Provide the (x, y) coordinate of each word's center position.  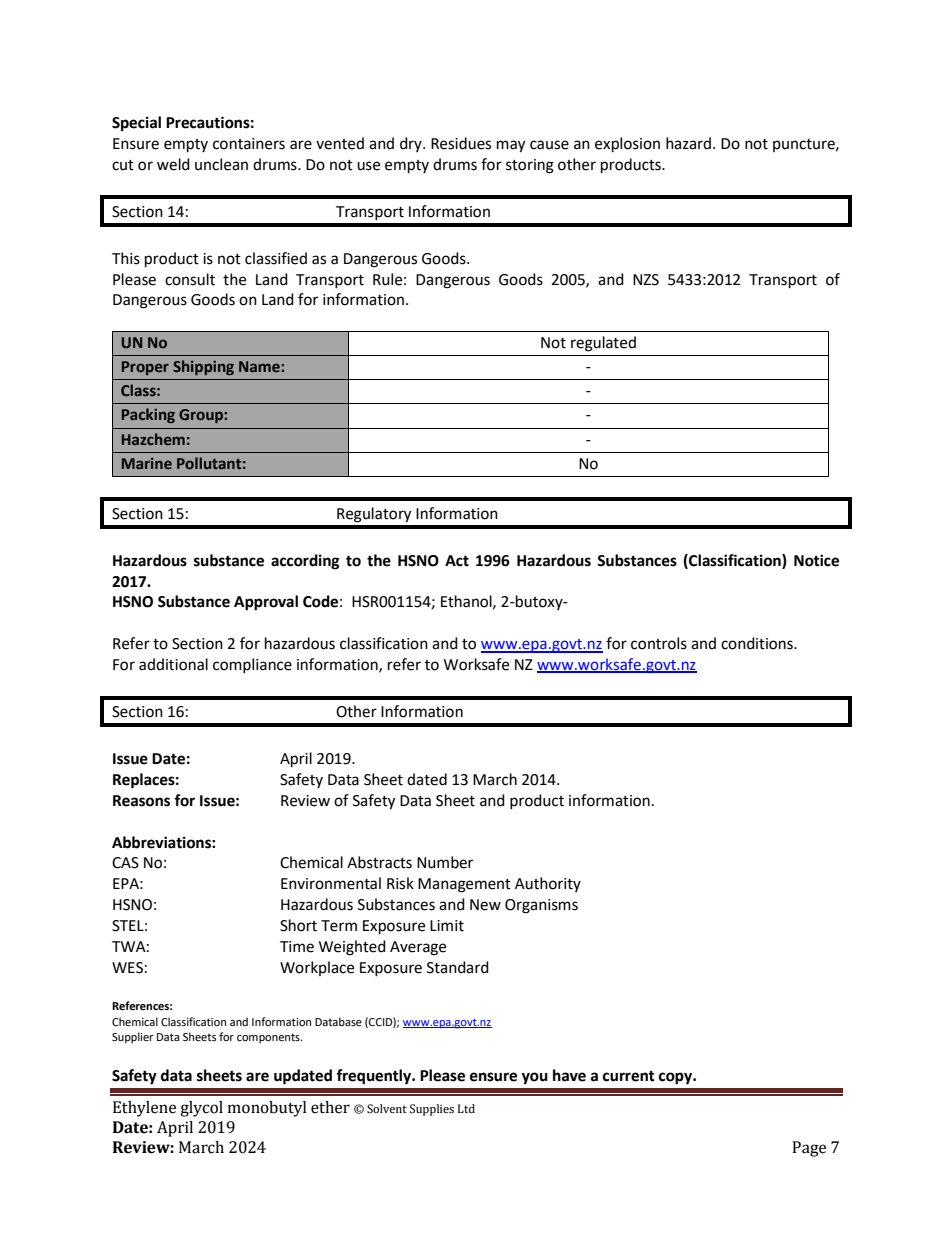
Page (809, 1149)
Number (445, 862)
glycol (201, 1109)
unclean (221, 164)
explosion (627, 145)
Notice (816, 560)
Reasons (141, 801)
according (305, 562)
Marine (147, 463)
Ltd (466, 1108)
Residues (461, 143)
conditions (758, 643)
